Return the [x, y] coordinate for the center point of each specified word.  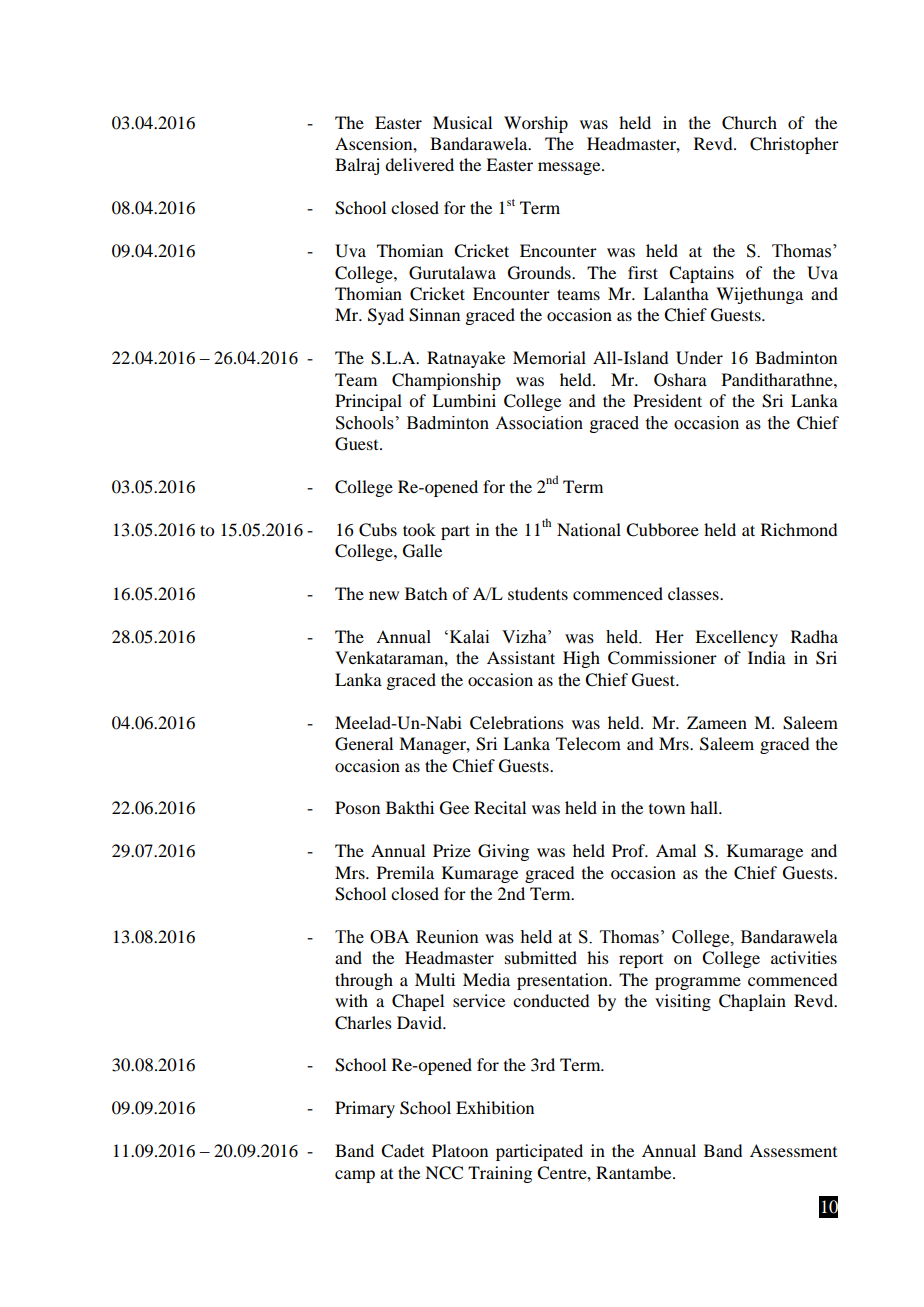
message [570, 168]
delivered [419, 164]
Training [500, 1174]
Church [749, 123]
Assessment [793, 1150]
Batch [426, 593]
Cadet [402, 1151]
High [581, 659]
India [767, 657]
